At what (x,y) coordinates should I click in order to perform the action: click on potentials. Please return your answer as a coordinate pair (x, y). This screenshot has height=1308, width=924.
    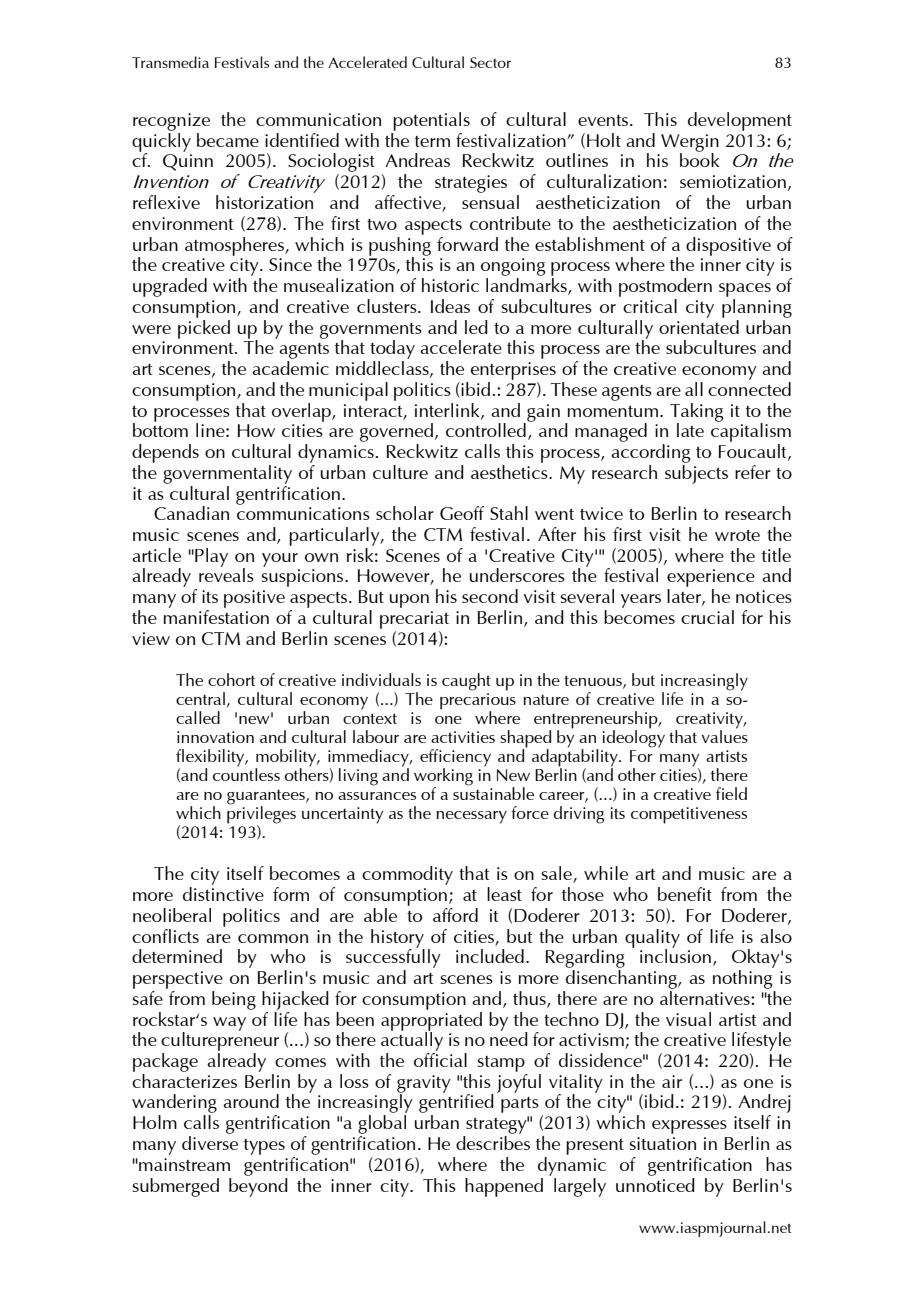
    Looking at the image, I should click on (431, 121).
